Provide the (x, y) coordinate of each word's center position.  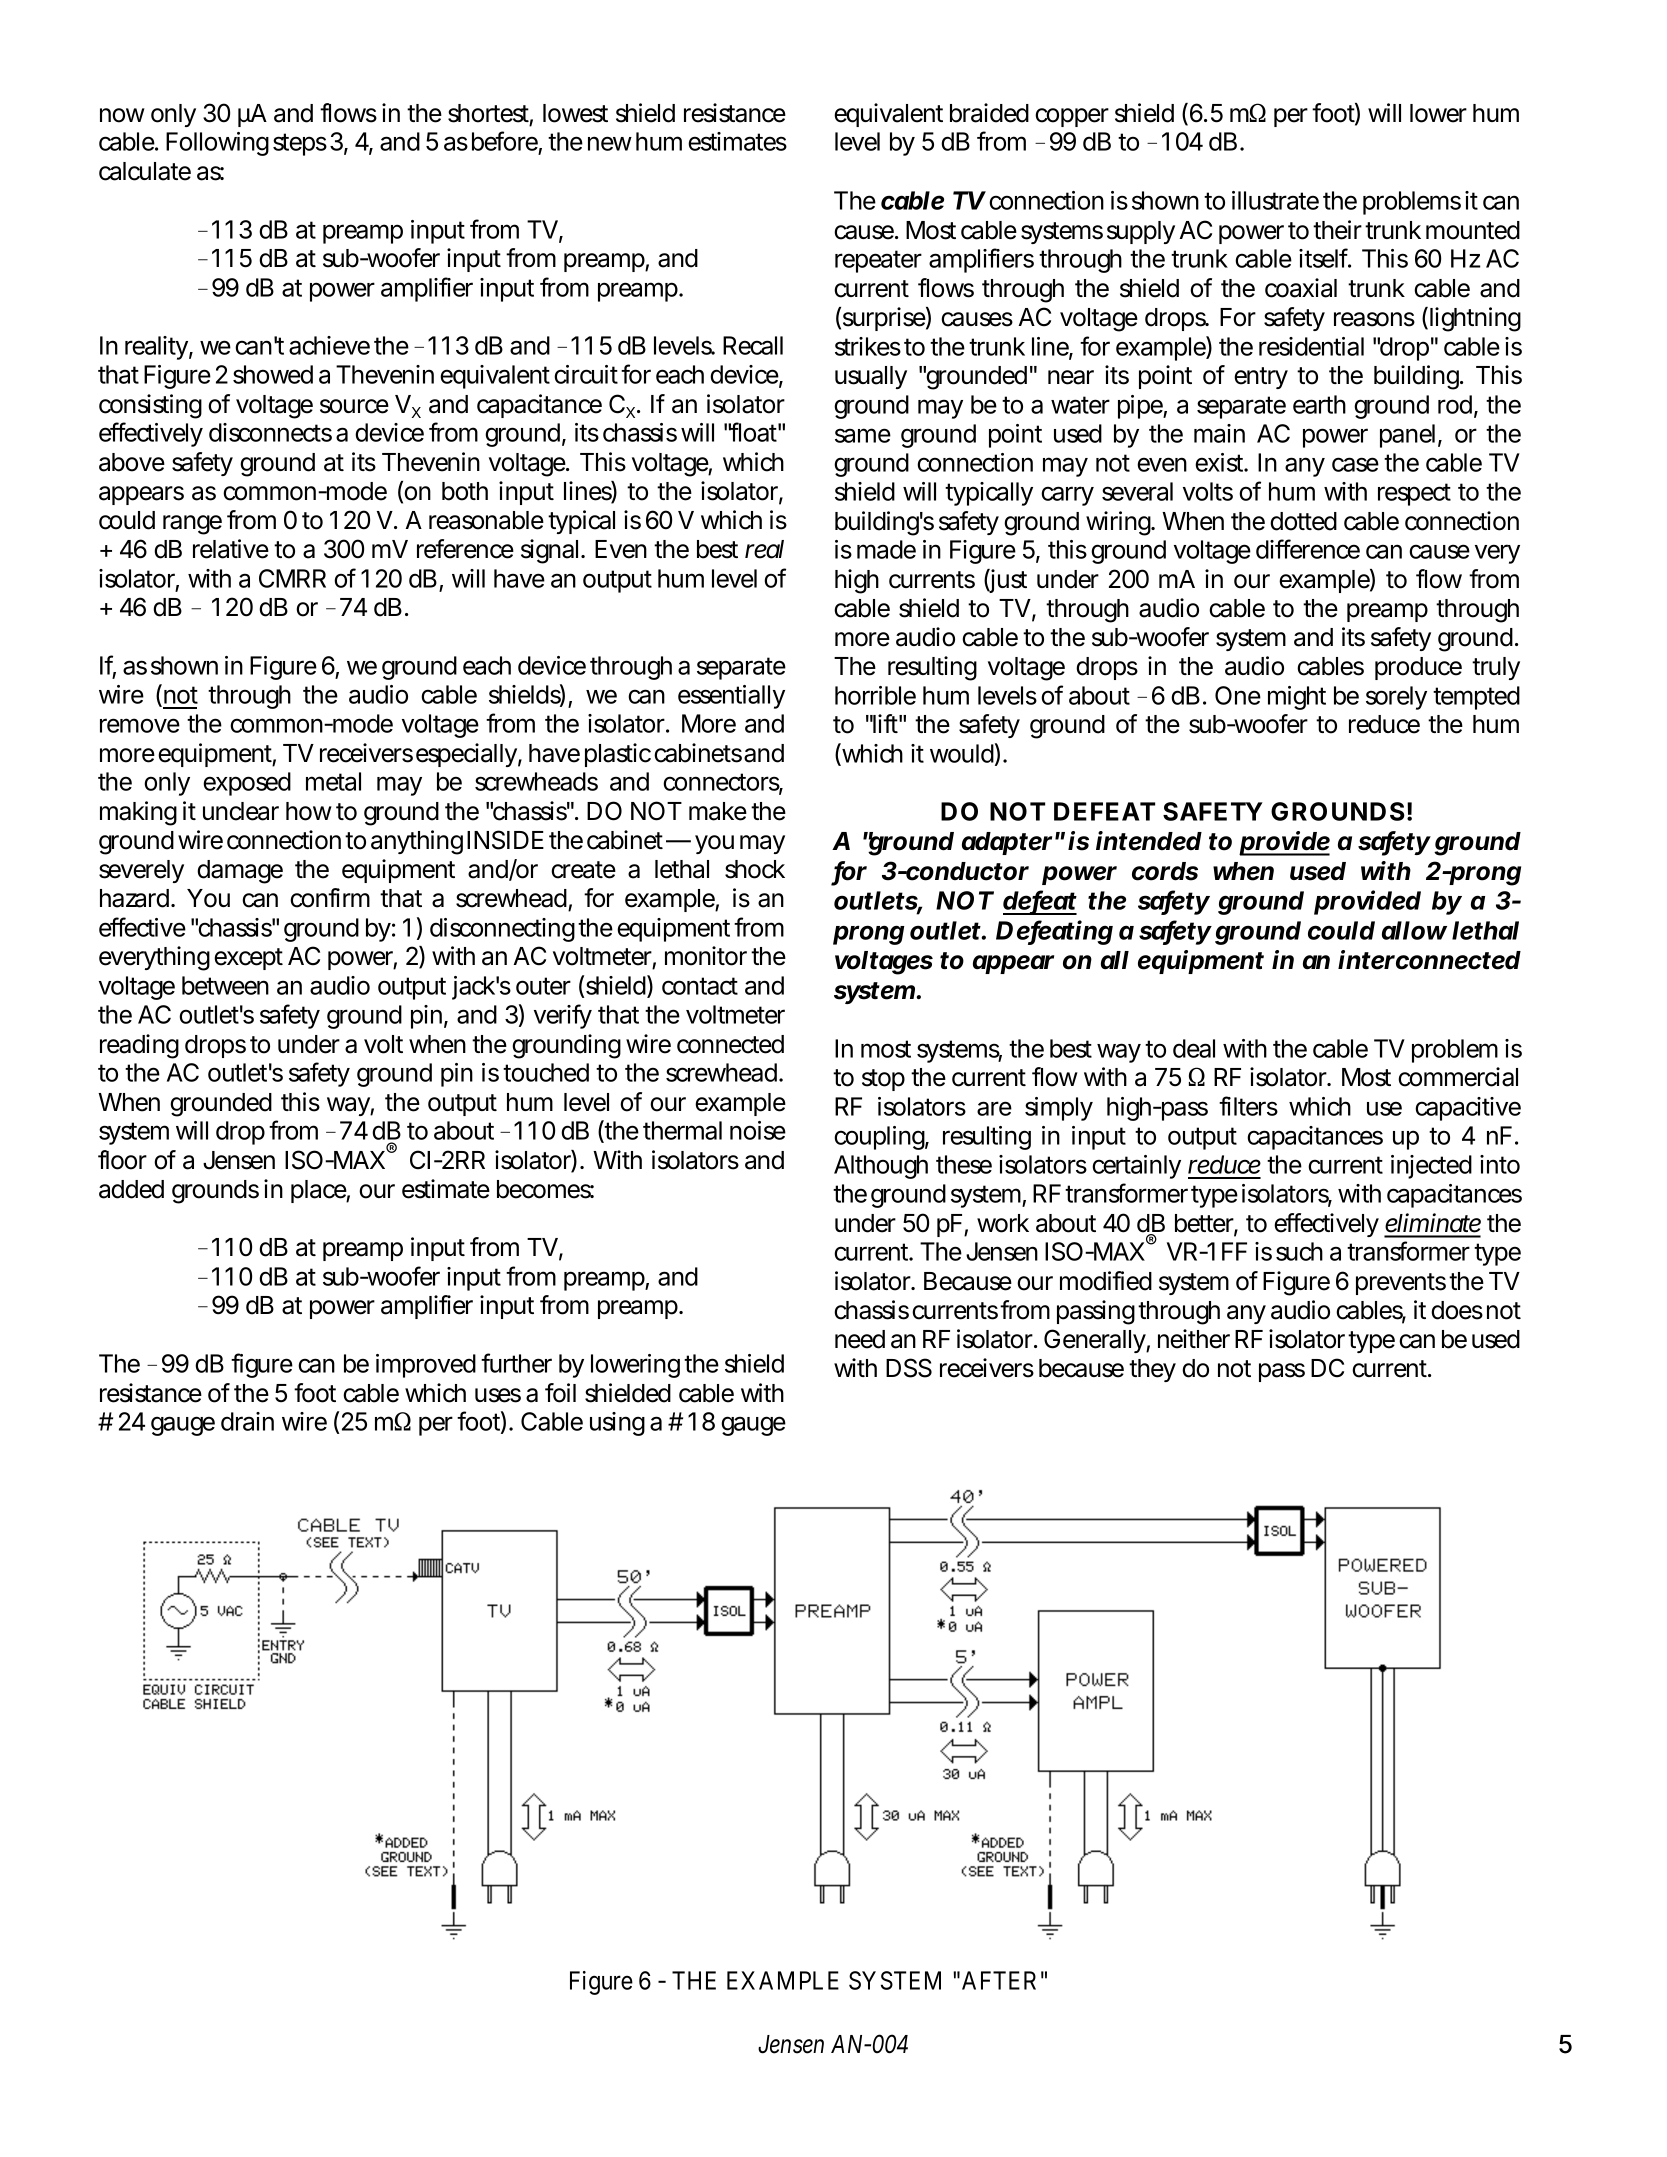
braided (989, 113)
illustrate (1275, 200)
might (1297, 698)
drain (247, 1421)
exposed (247, 784)
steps (300, 144)
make (718, 811)
